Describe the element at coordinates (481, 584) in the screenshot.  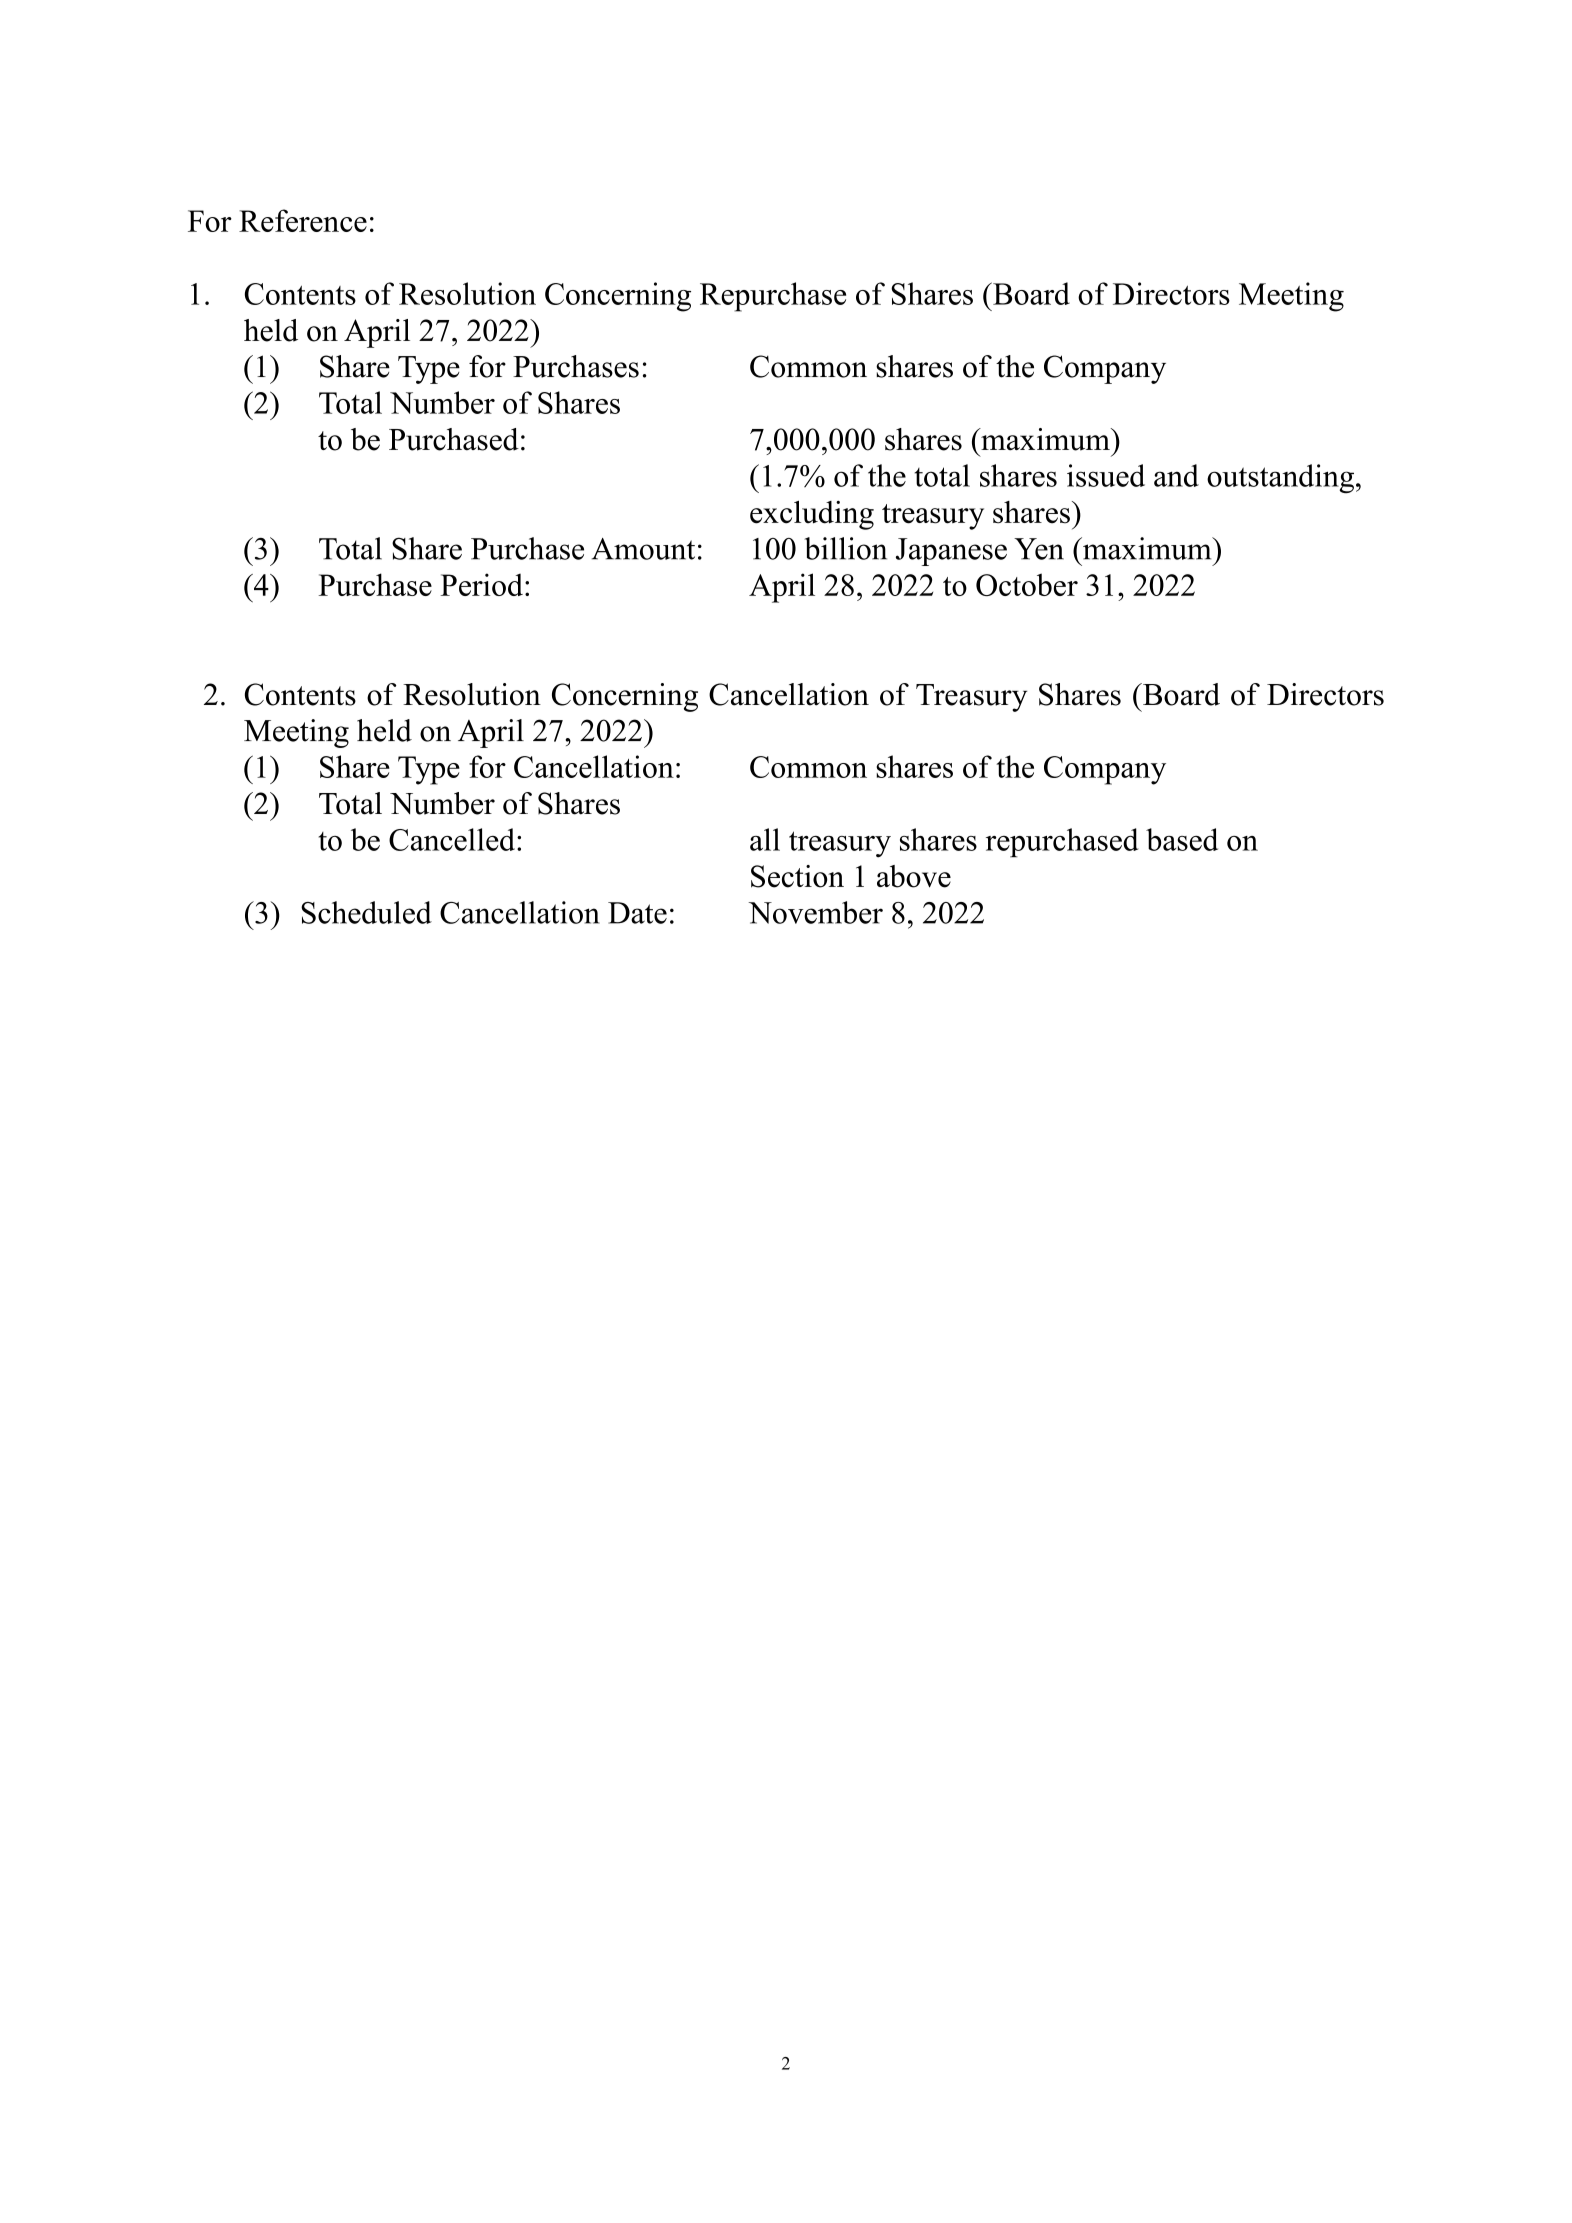
I see `Period` at that location.
